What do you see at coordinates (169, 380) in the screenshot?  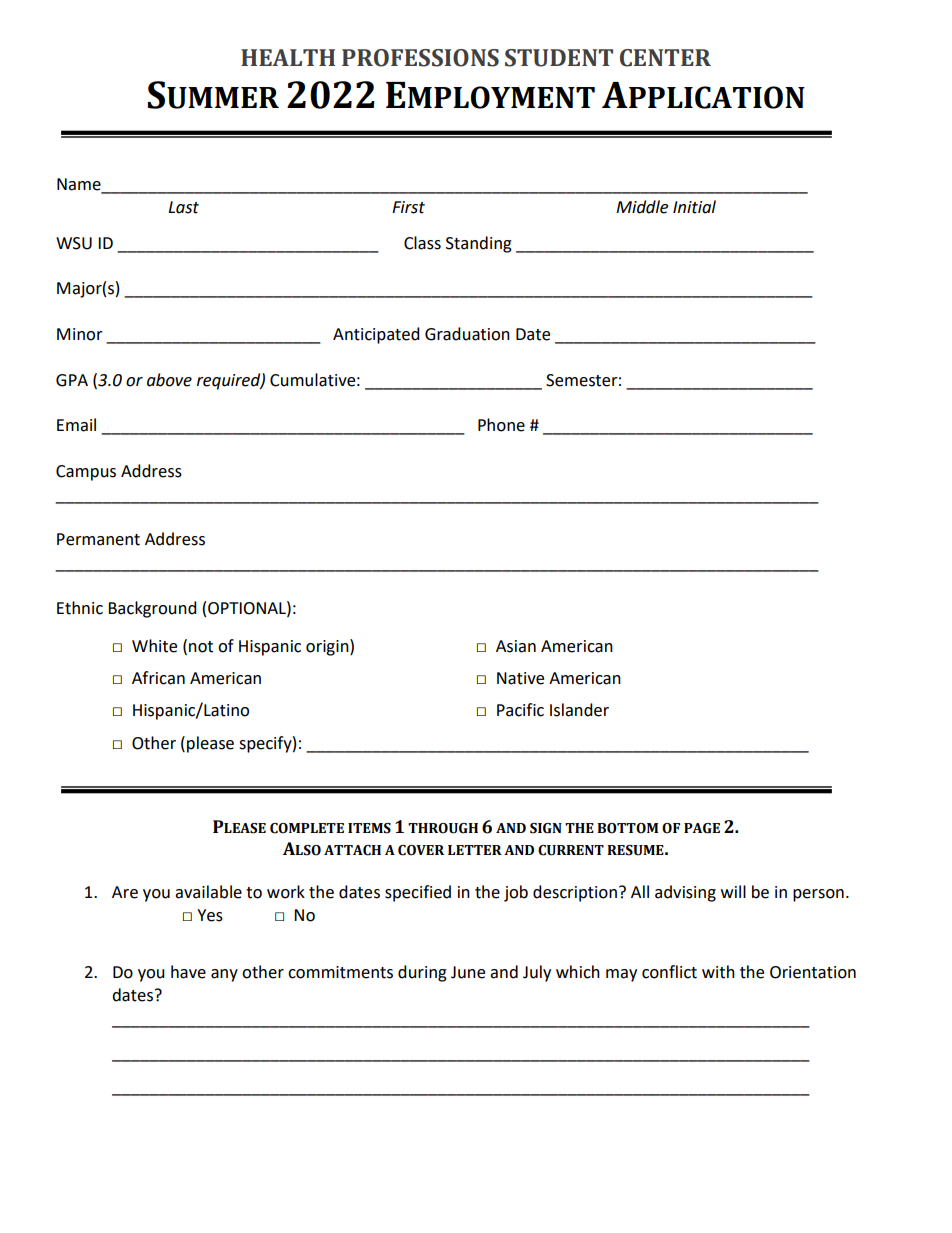 I see `above` at bounding box center [169, 380].
